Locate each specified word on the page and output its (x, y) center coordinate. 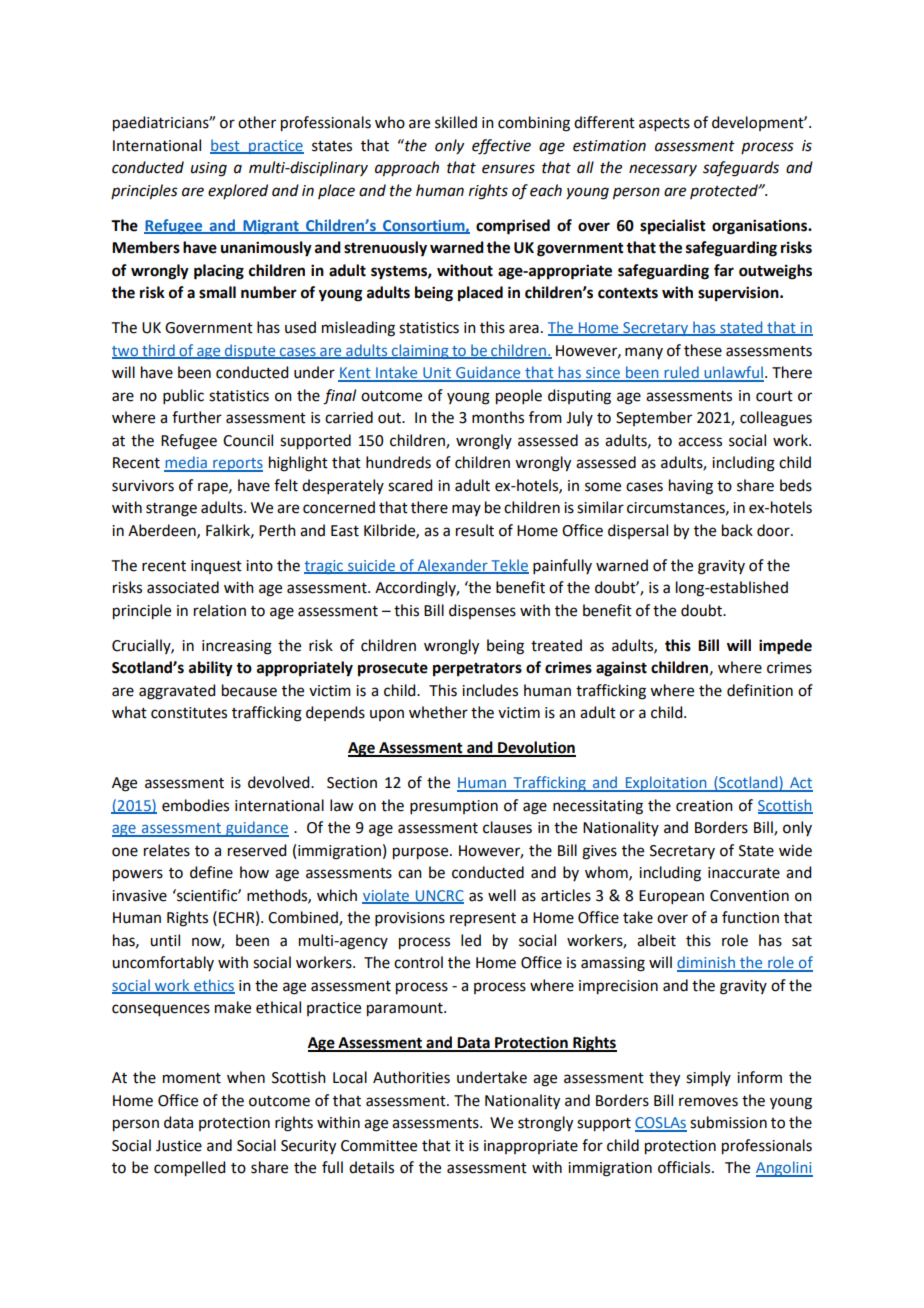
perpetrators (477, 670)
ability (211, 669)
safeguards (741, 169)
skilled (456, 122)
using (209, 169)
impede (785, 647)
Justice (179, 1146)
